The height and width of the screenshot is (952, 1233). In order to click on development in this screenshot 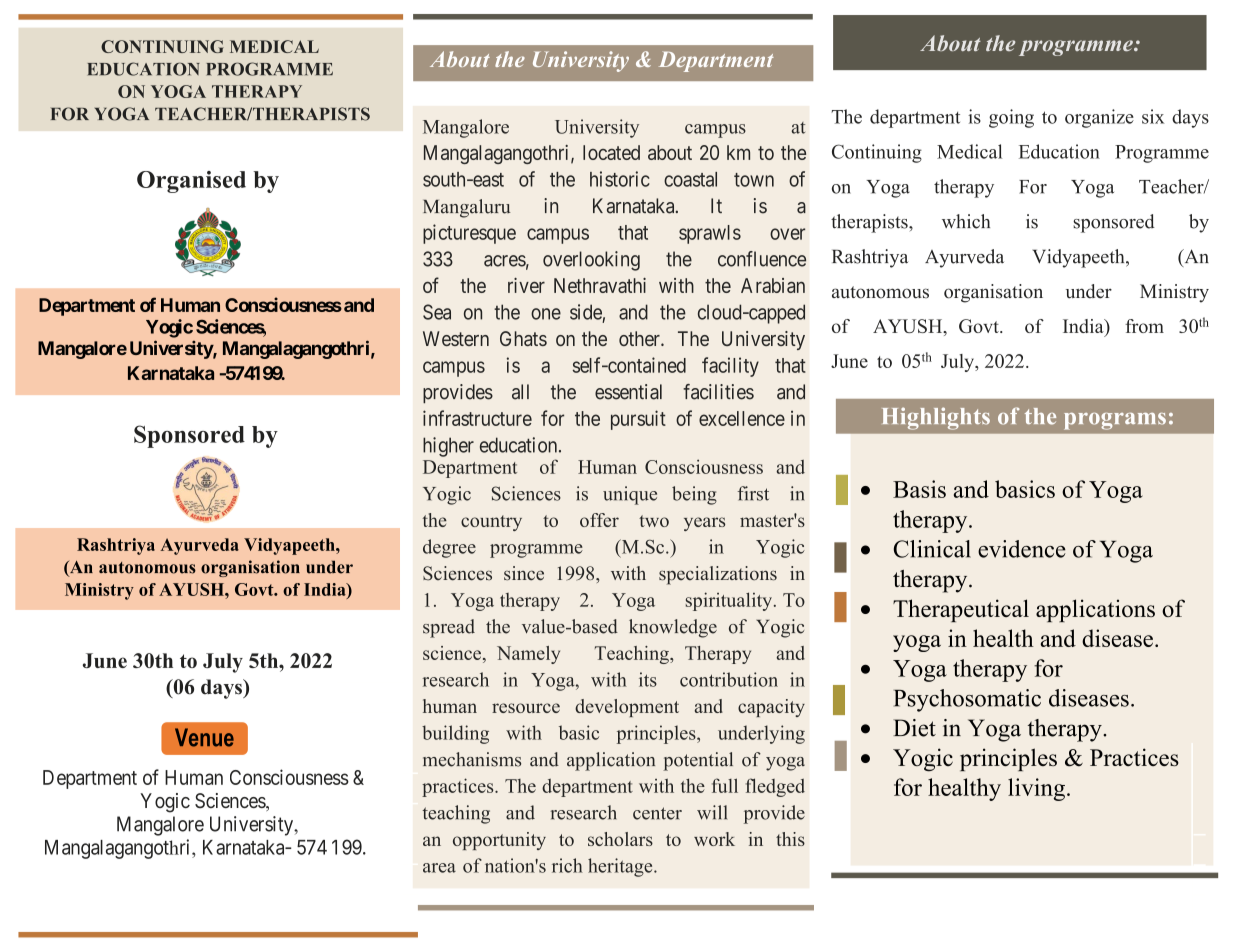, I will do `click(627, 708)`.
